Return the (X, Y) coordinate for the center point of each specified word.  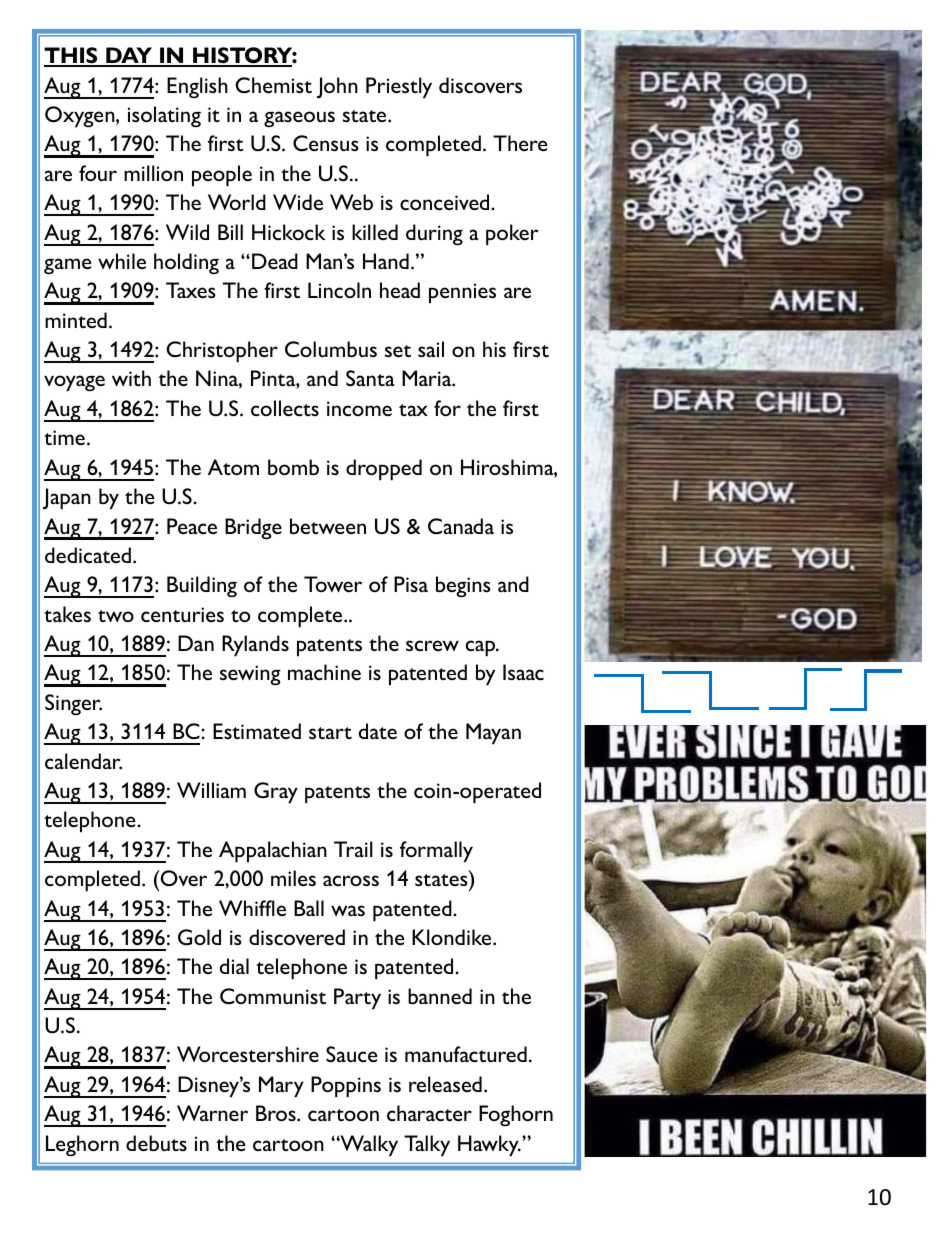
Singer (73, 705)
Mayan (493, 734)
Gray (276, 793)
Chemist (273, 85)
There (520, 143)
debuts (156, 1143)
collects (285, 408)
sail (431, 349)
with (131, 378)
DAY (129, 56)
